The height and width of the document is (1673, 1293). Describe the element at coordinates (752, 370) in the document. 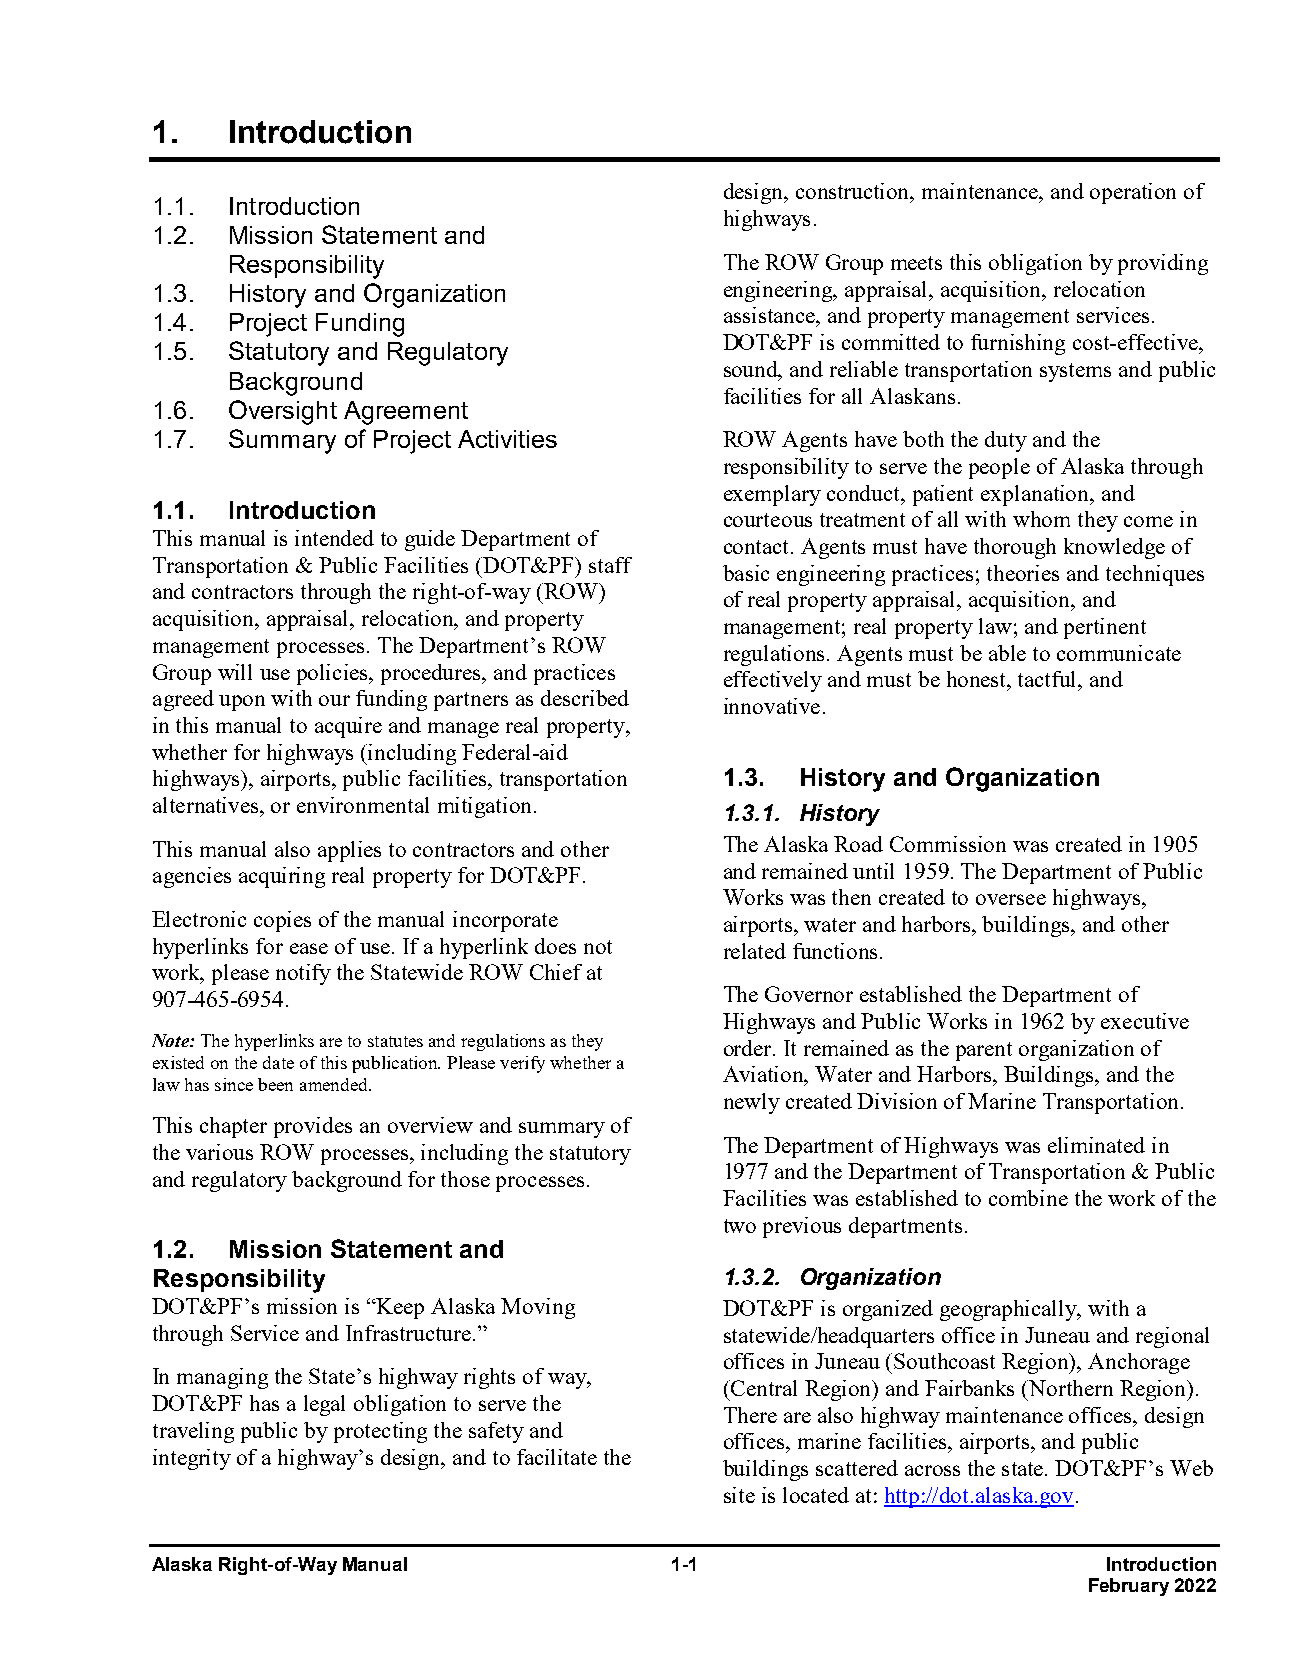

I see `sound` at that location.
